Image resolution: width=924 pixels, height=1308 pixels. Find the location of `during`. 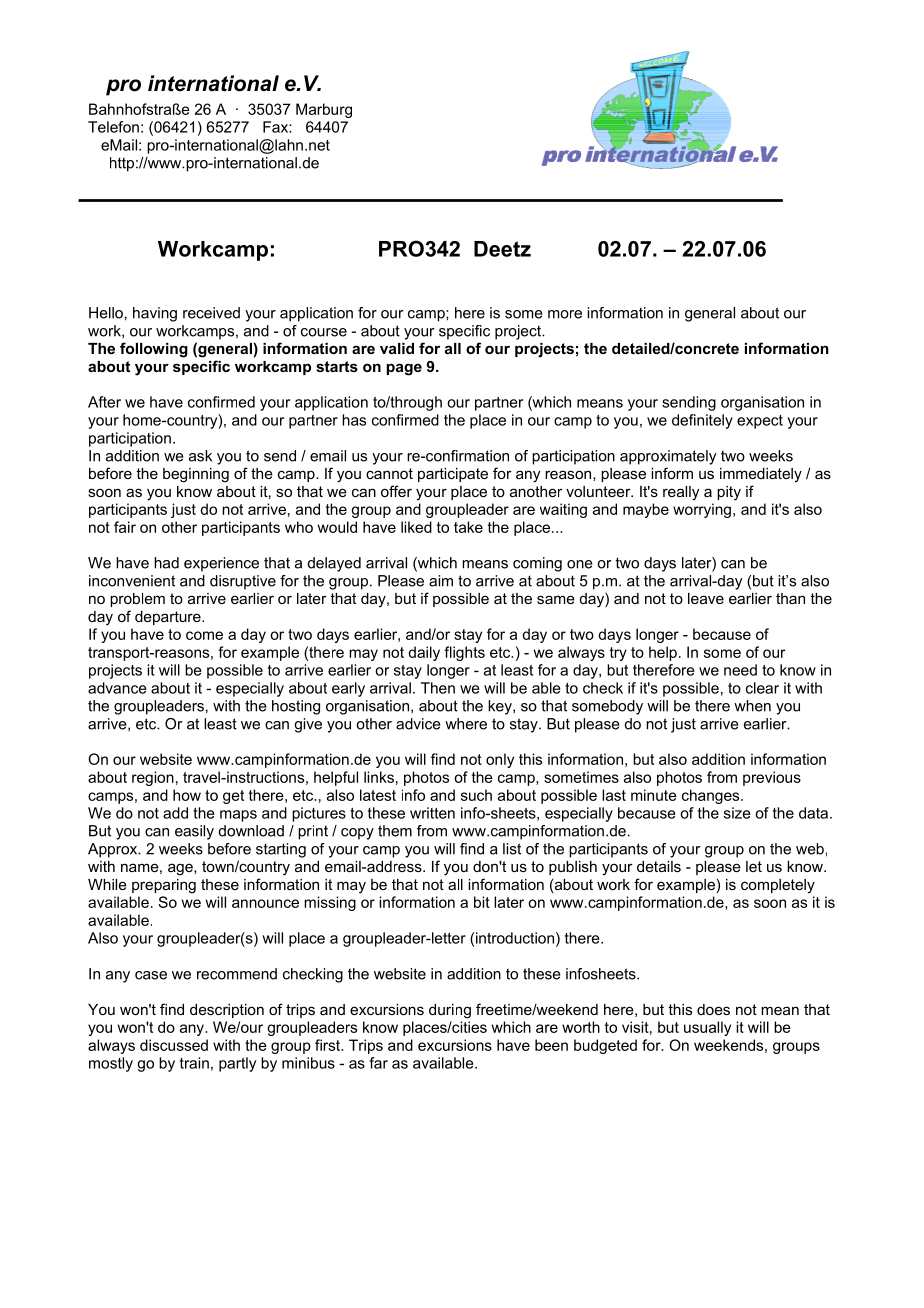

during is located at coordinates (450, 1011).
